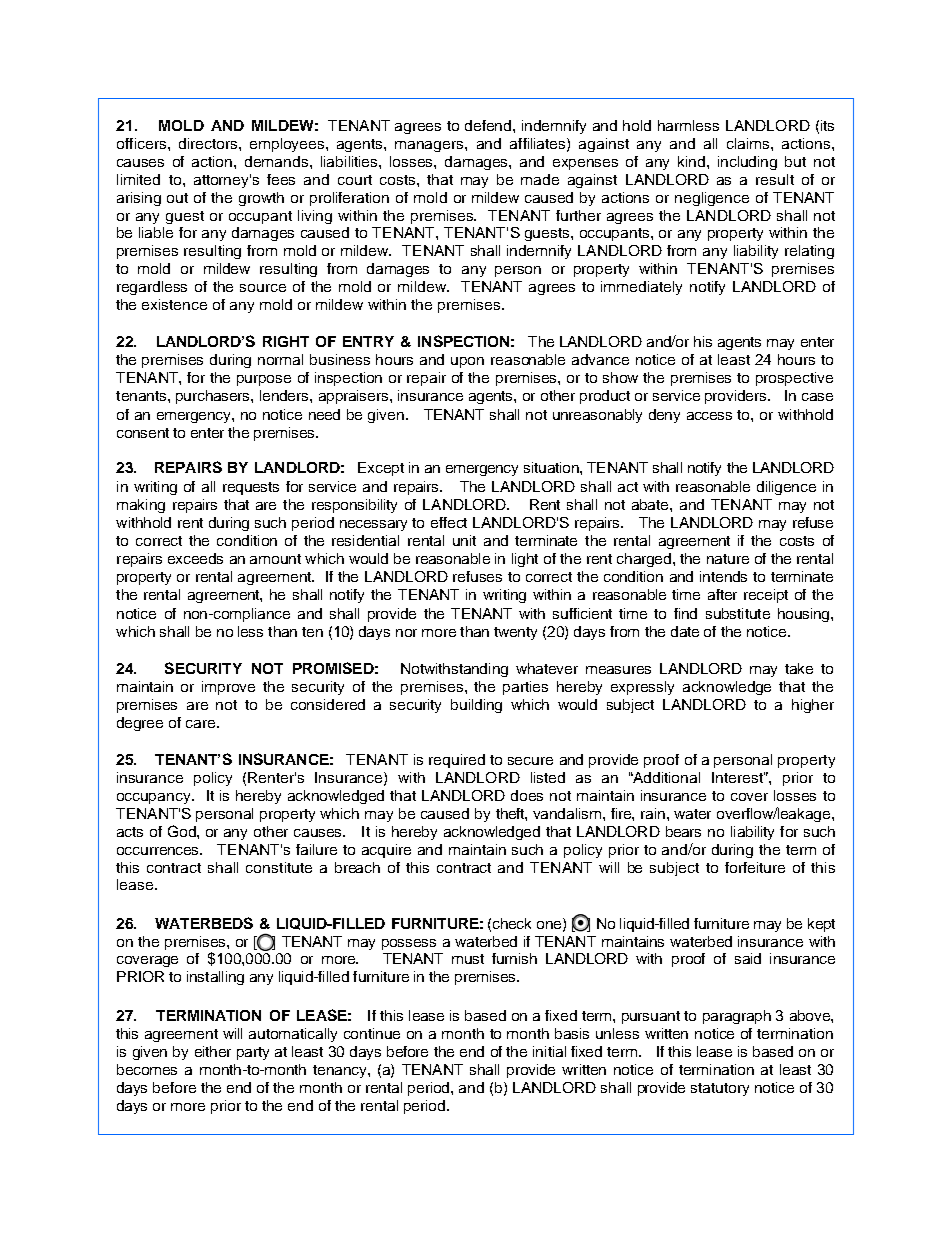 The width and height of the document is (952, 1233). Describe the element at coordinates (467, 362) in the document. I see `upon` at that location.
